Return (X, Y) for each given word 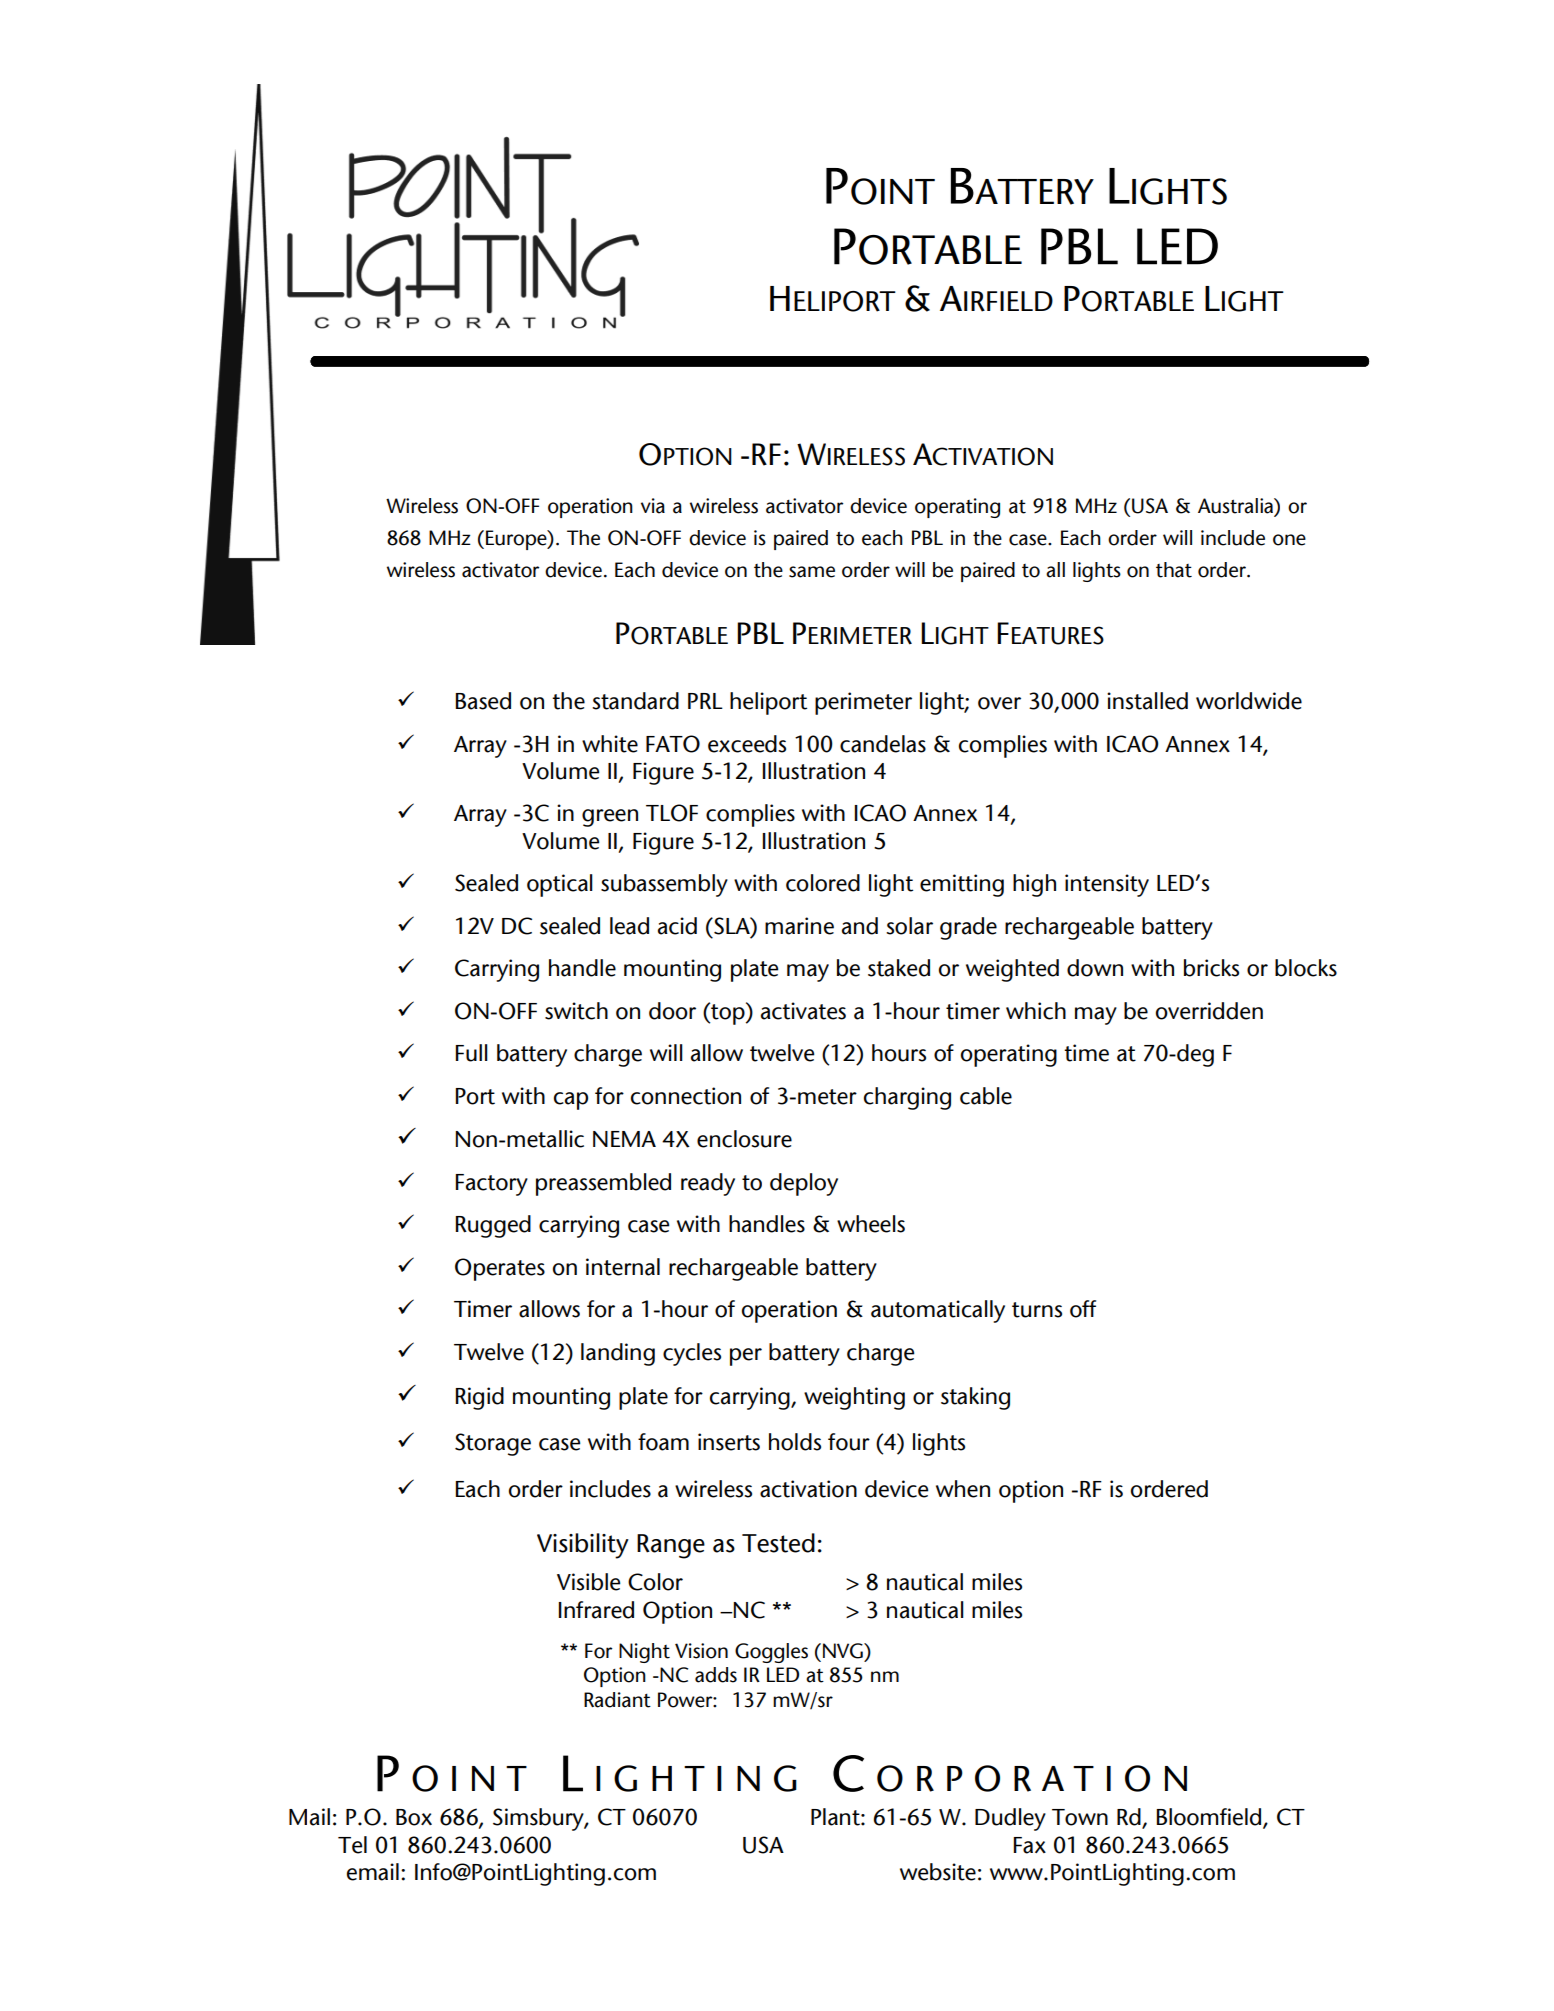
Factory (491, 1185)
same (812, 572)
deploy (804, 1184)
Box (414, 1817)
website (938, 1872)
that (1174, 570)
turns (1037, 1310)
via (653, 506)
